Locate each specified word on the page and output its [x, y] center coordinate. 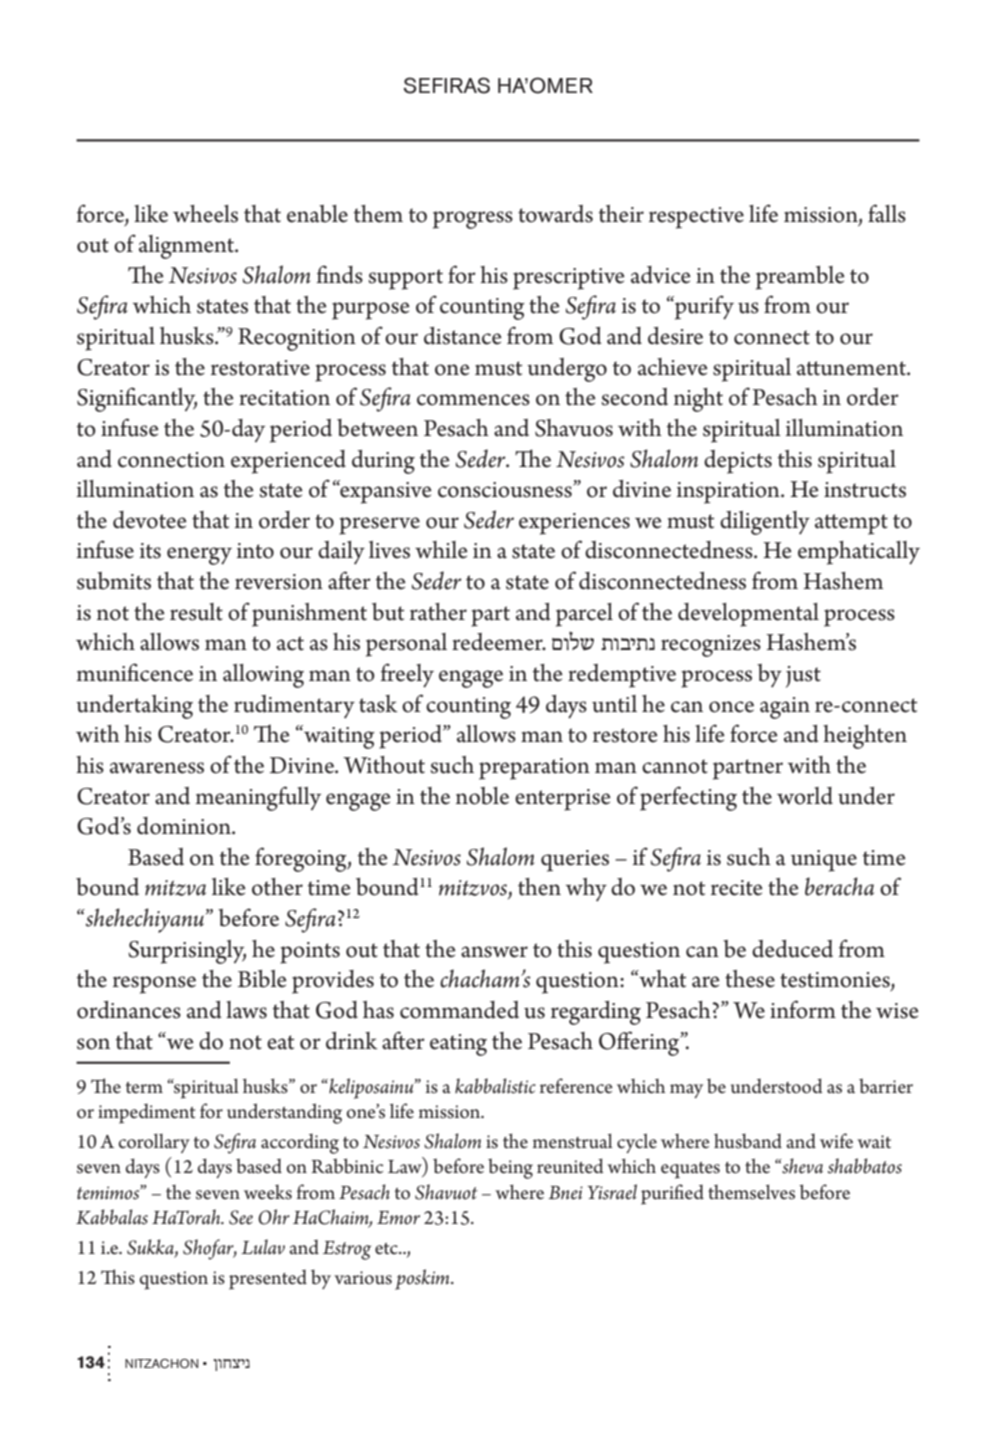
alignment [187, 247]
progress [473, 220]
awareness [157, 768]
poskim [423, 1279]
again [785, 708]
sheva [801, 1166]
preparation [534, 769]
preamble [800, 278]
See [241, 1217]
